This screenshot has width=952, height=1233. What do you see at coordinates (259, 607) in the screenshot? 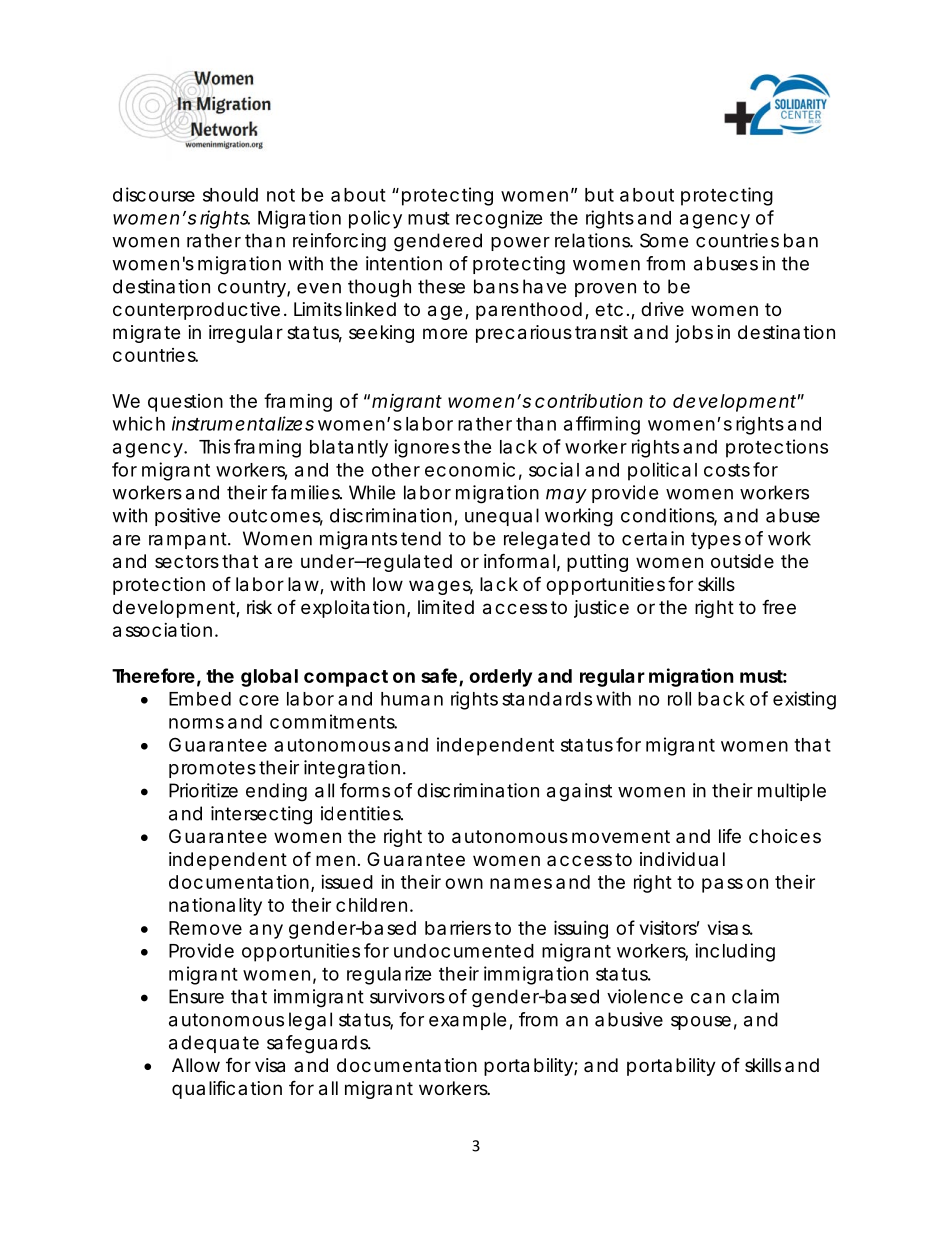
I see `risk` at bounding box center [259, 607].
